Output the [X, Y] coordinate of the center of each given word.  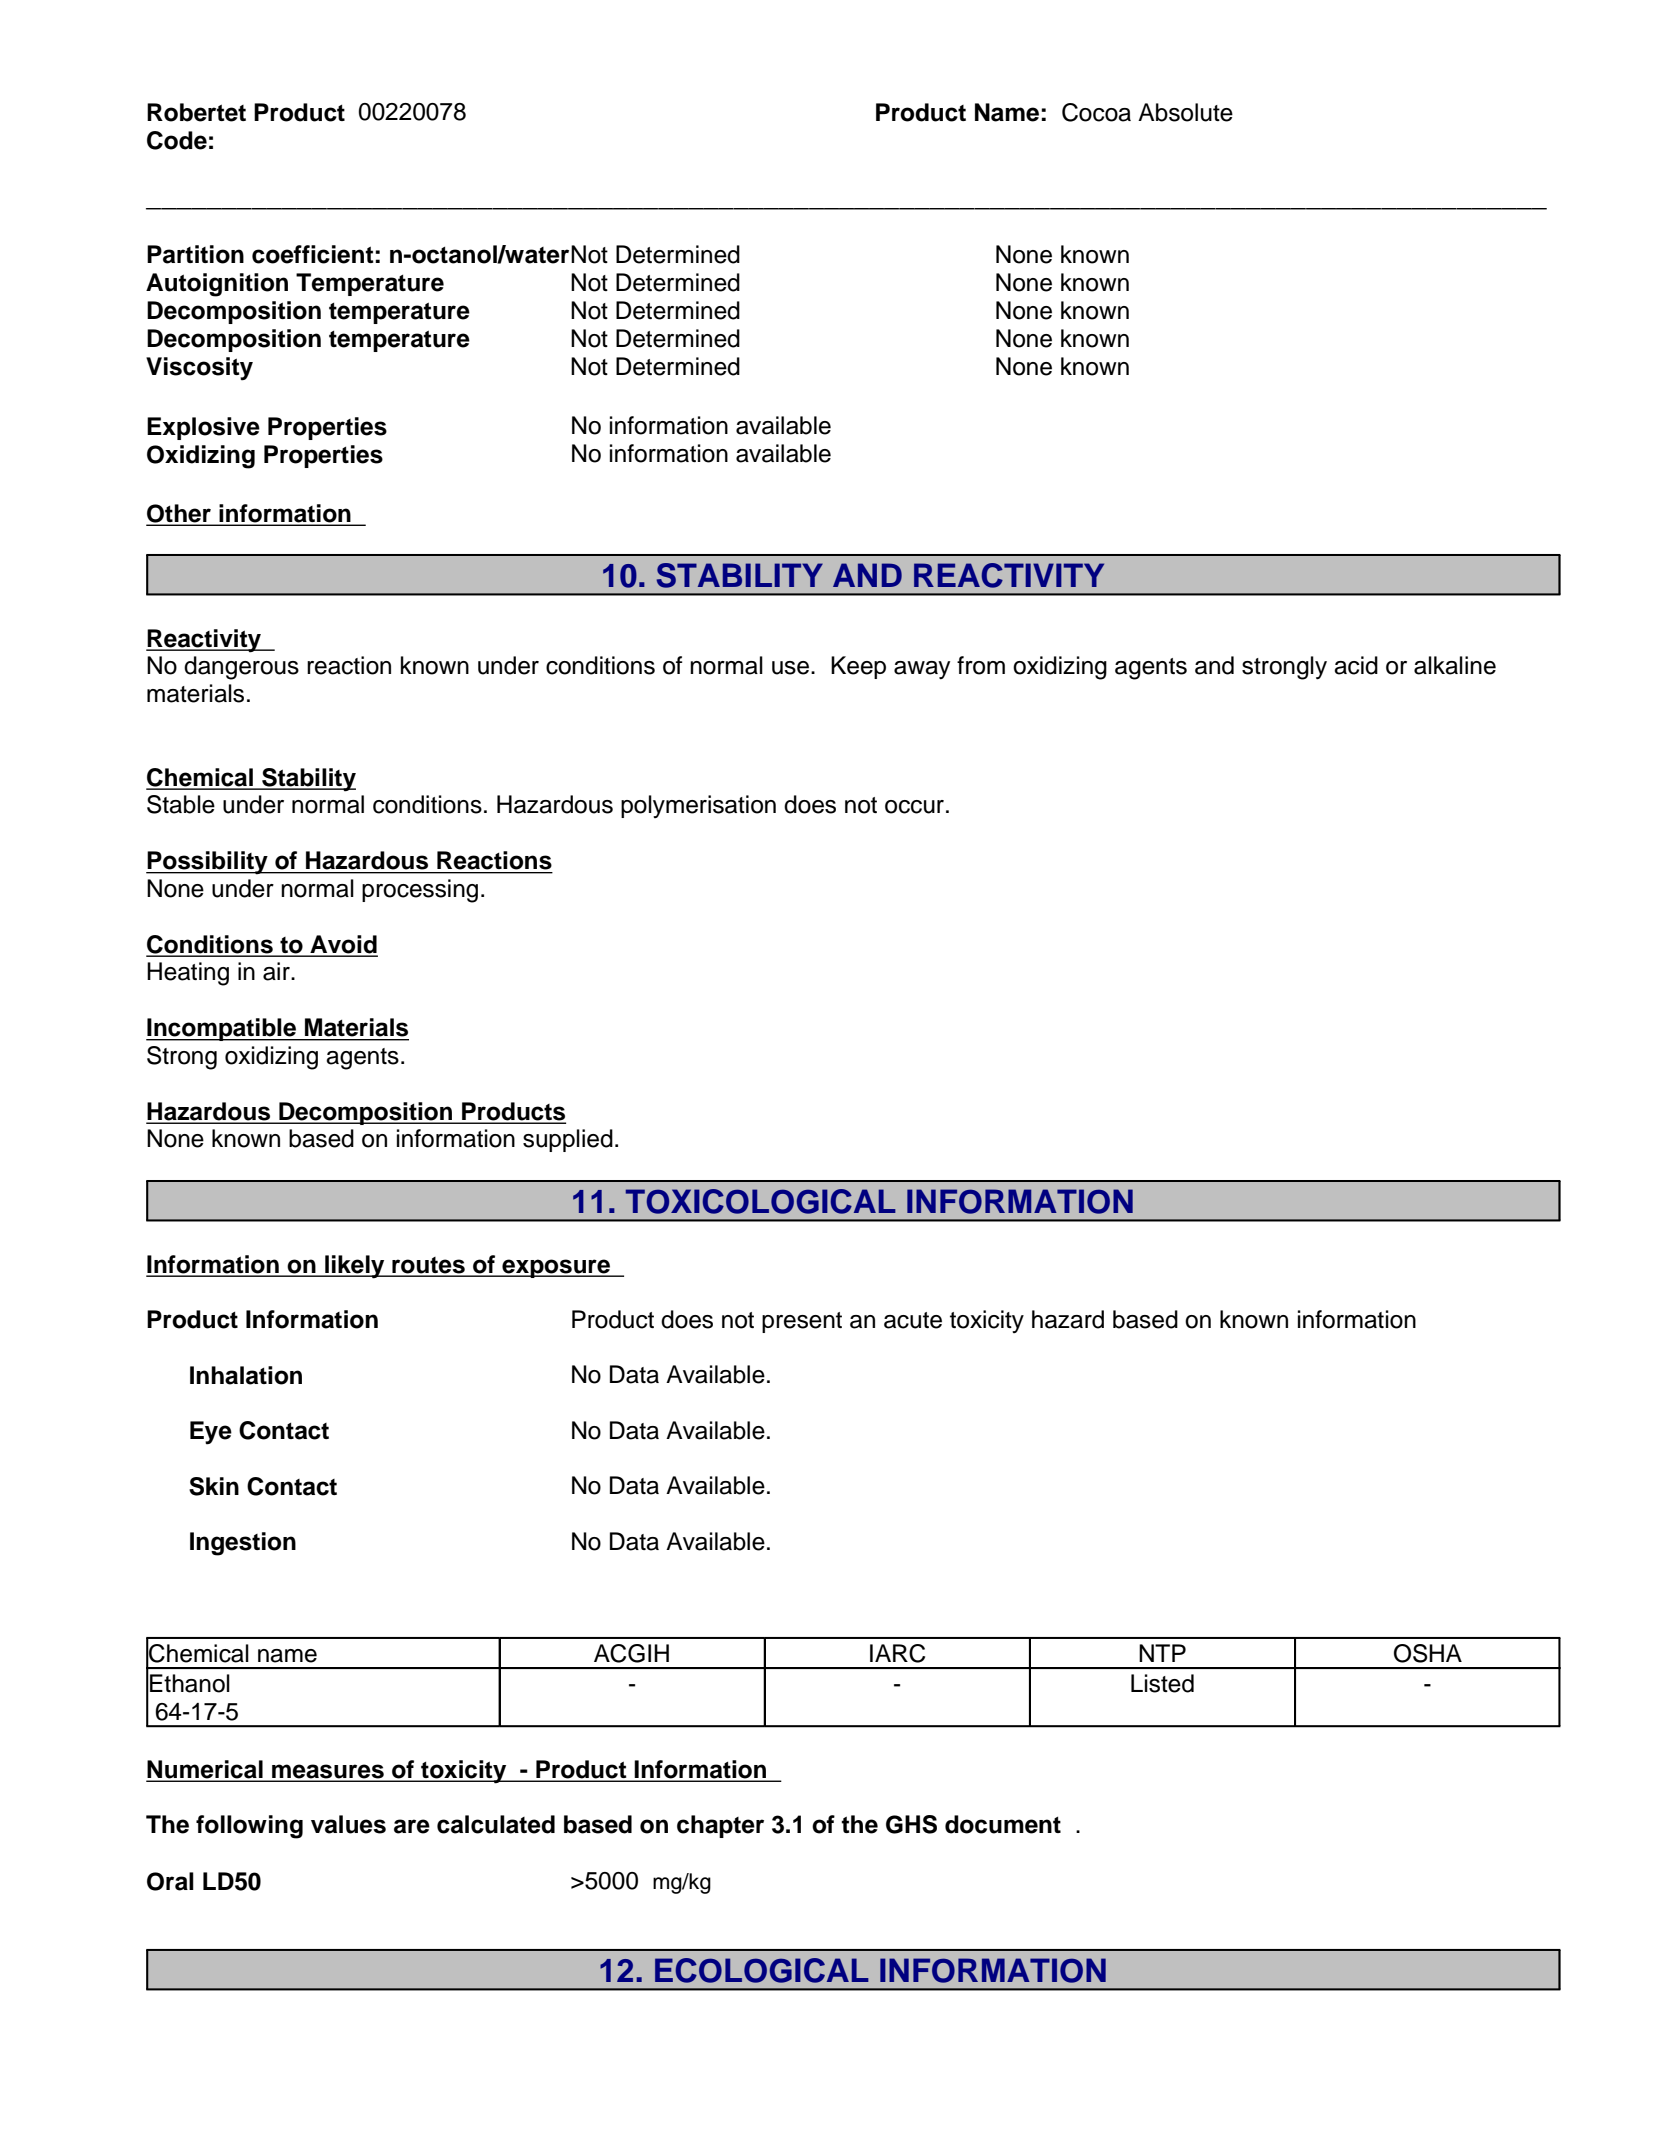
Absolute [1185, 112]
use [790, 668]
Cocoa [1096, 112]
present [802, 1322]
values [348, 1824]
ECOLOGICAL [762, 1970]
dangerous [241, 668]
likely [355, 1267]
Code [177, 140]
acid [1356, 665]
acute [913, 1320]
